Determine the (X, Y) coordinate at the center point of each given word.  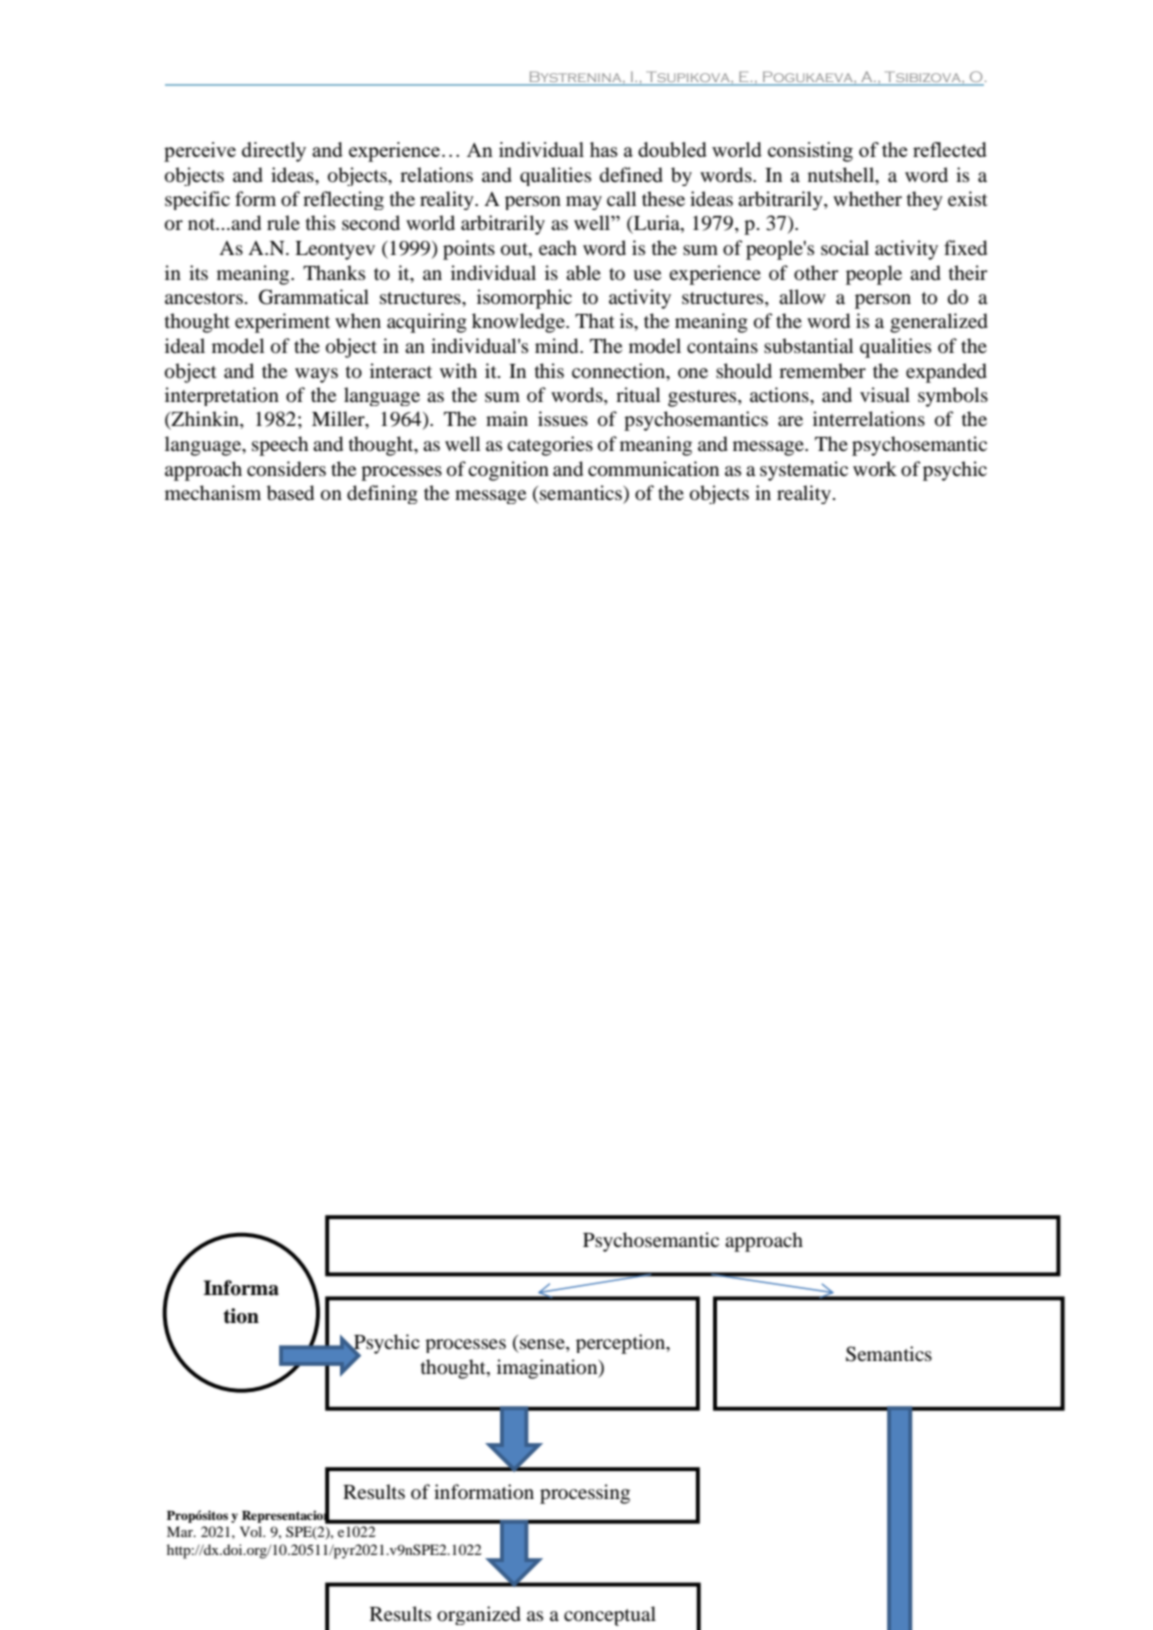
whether (867, 198)
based (290, 493)
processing (585, 1494)
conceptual (610, 1616)
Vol (252, 1531)
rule (283, 222)
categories (550, 446)
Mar (181, 1531)
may (584, 203)
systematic (804, 471)
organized (479, 1615)
